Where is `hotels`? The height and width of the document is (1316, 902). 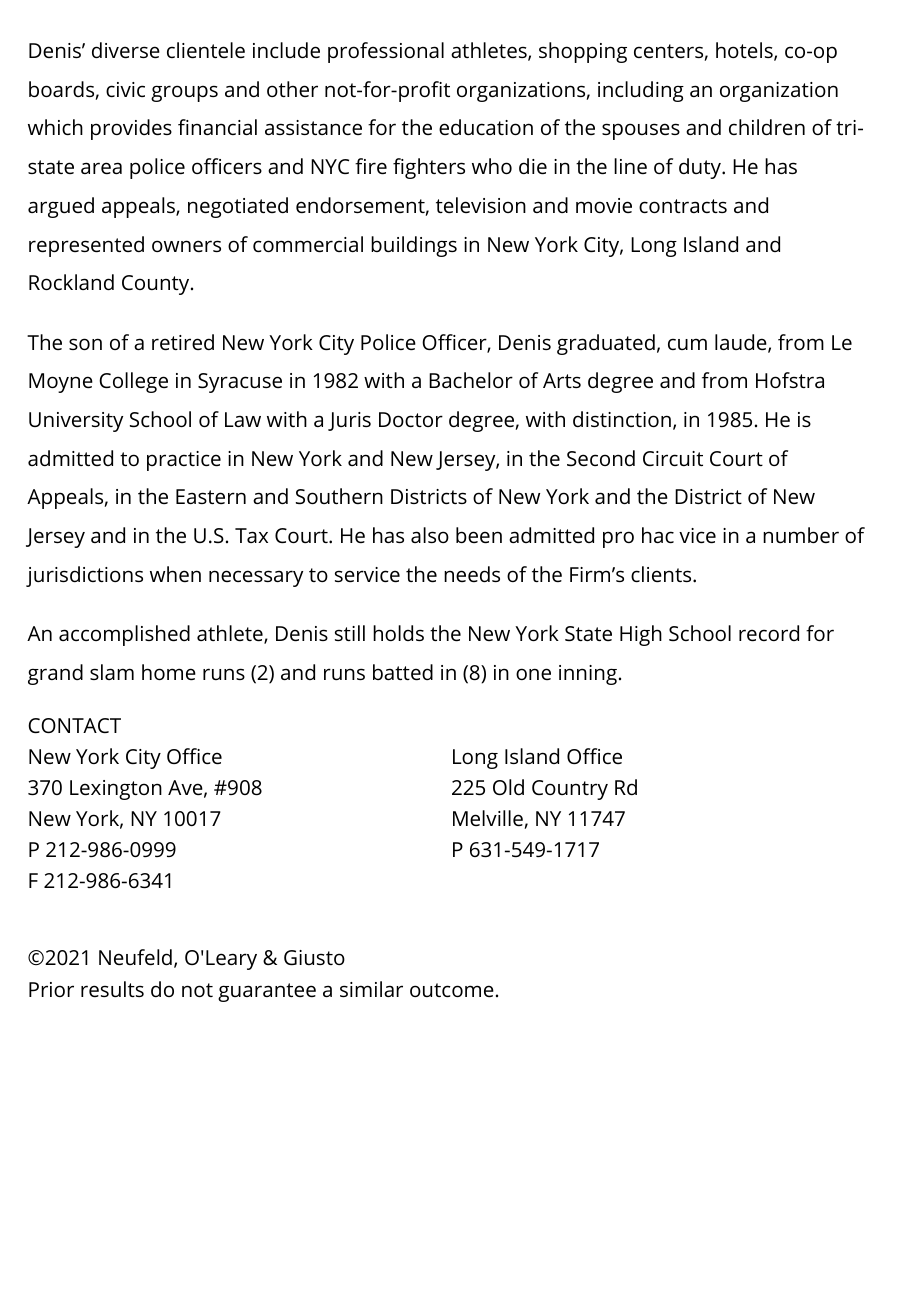 hotels is located at coordinates (745, 51).
